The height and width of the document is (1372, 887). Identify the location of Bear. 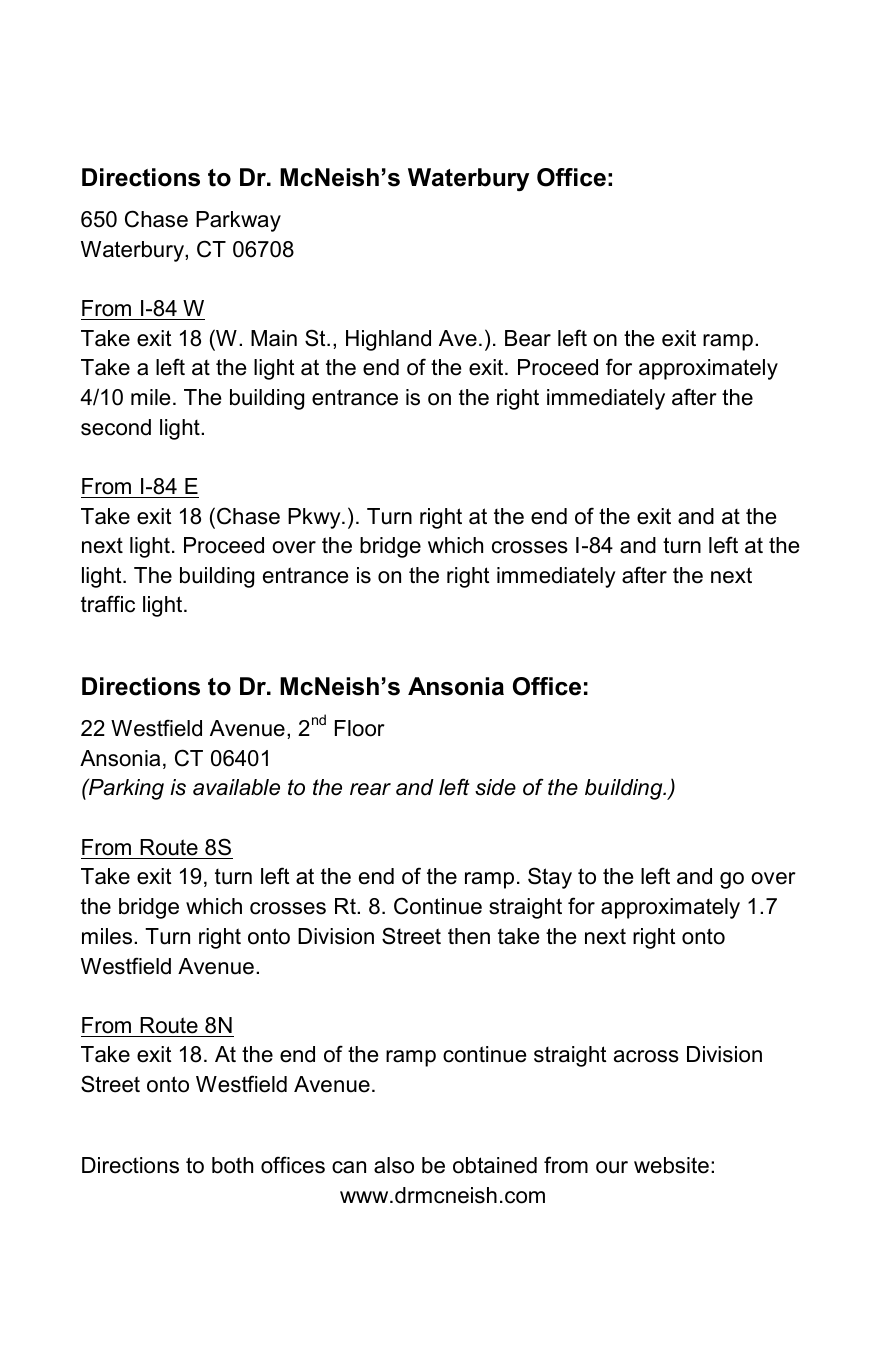
(528, 338).
